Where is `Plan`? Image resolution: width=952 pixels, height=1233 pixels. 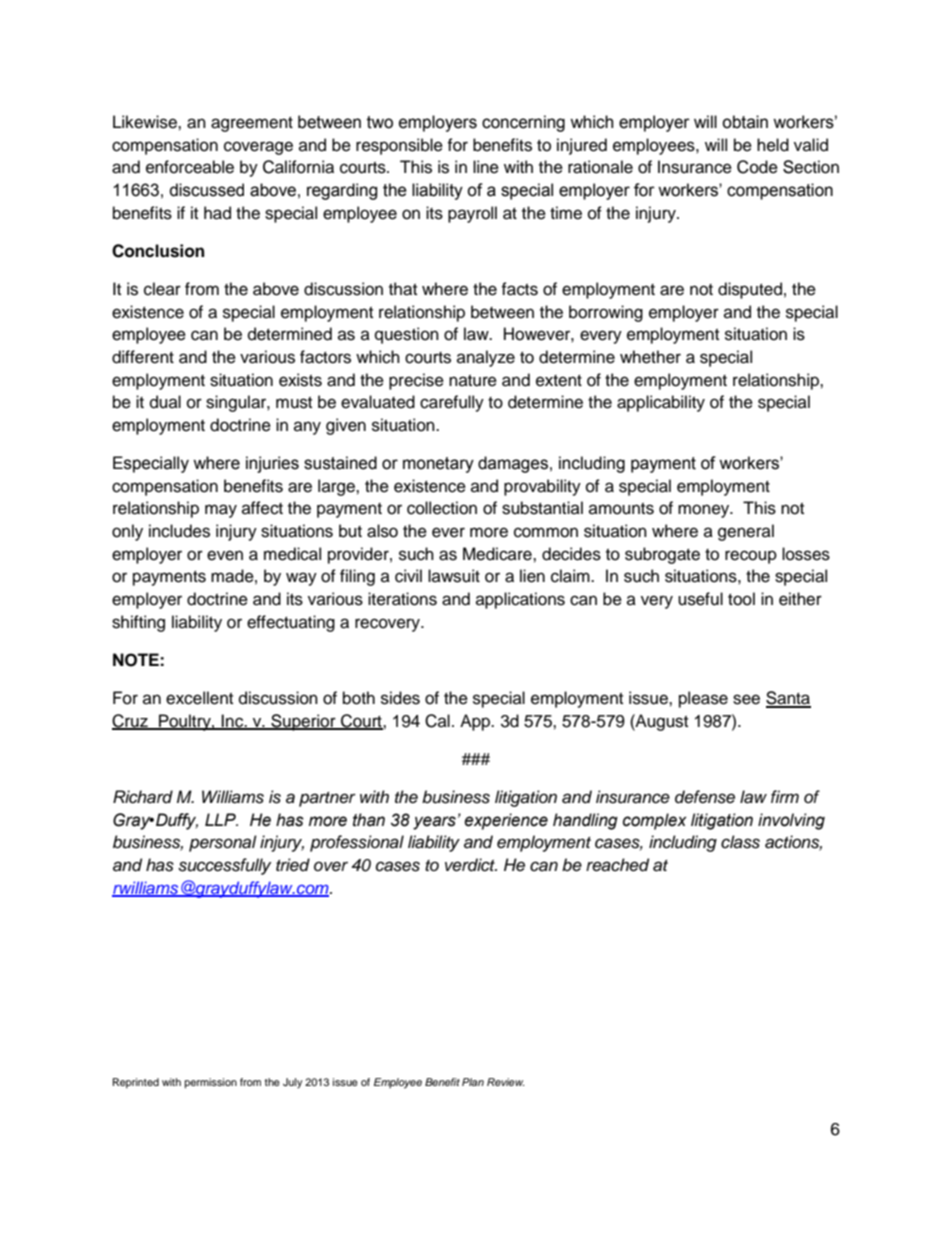
Plan is located at coordinates (473, 1082).
